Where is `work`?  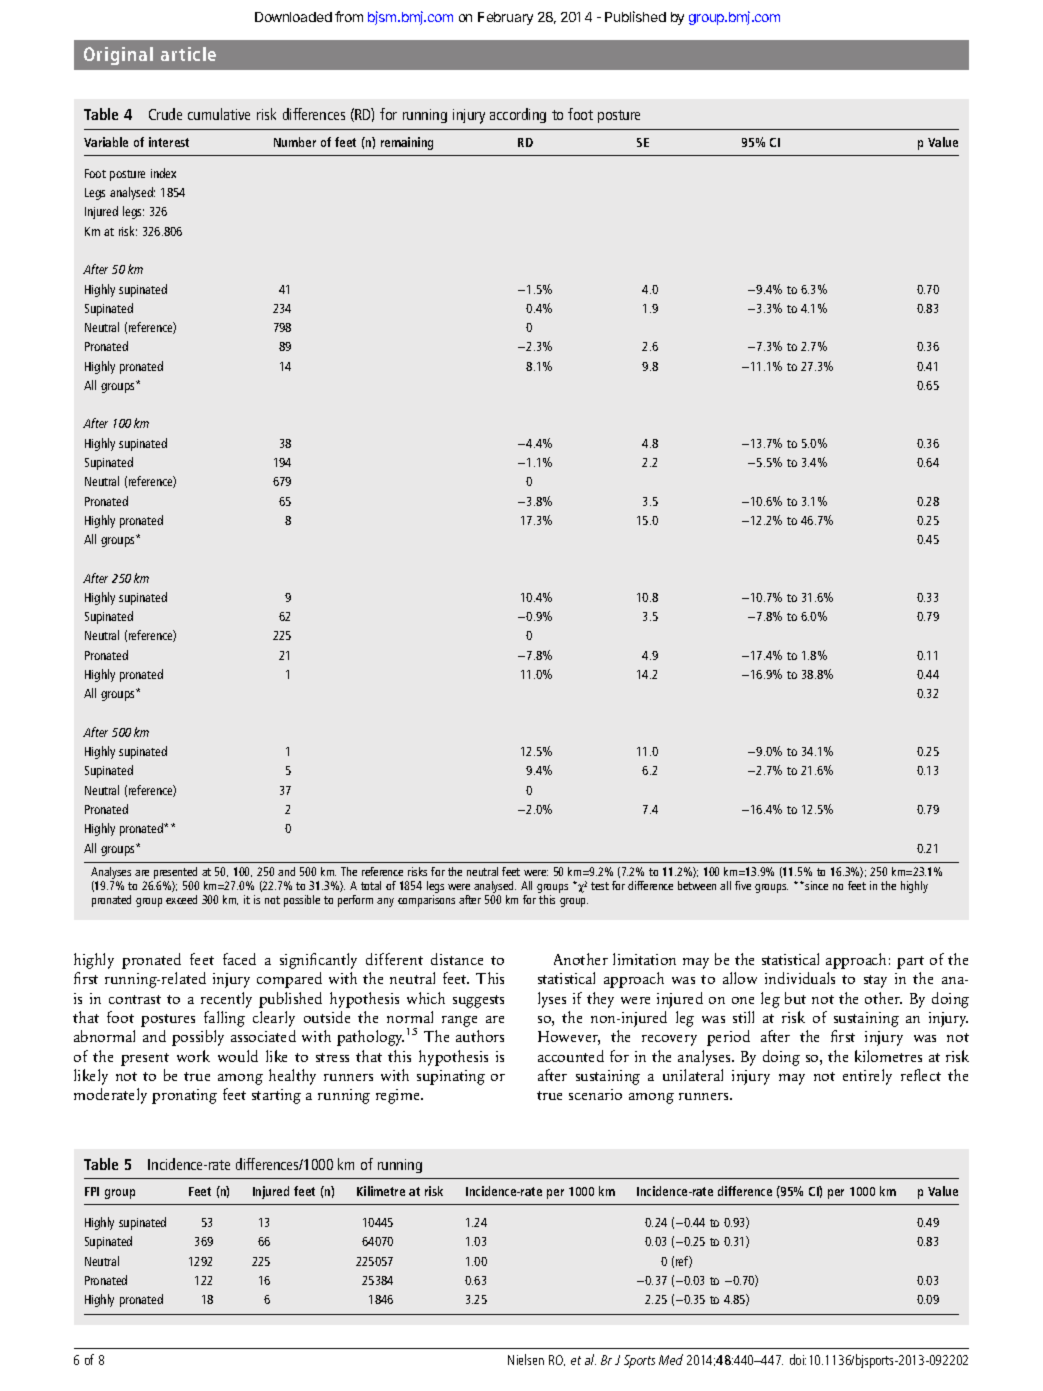 work is located at coordinates (193, 1056).
